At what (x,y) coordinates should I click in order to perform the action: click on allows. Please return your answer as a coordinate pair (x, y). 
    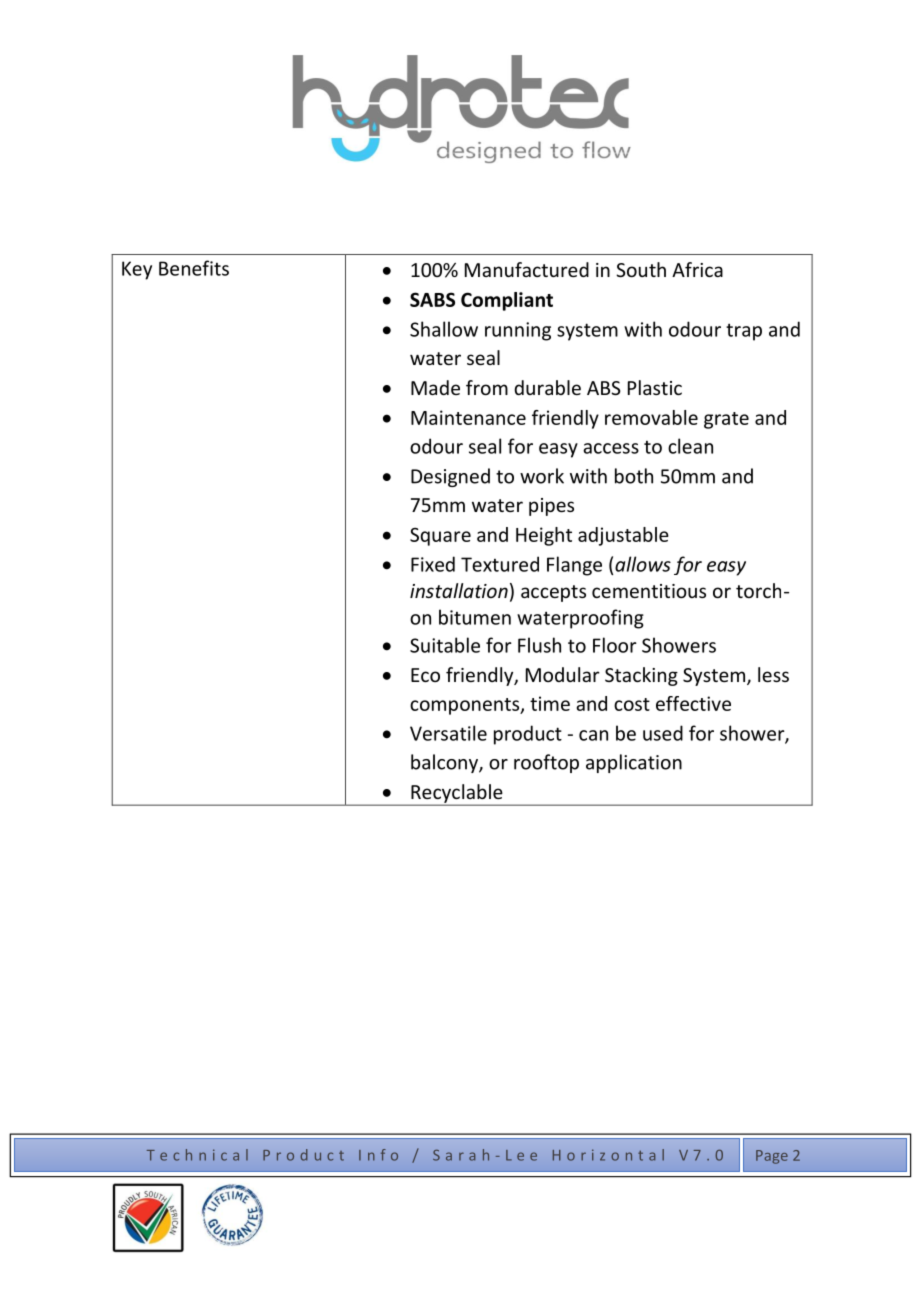
    Looking at the image, I should click on (643, 564).
